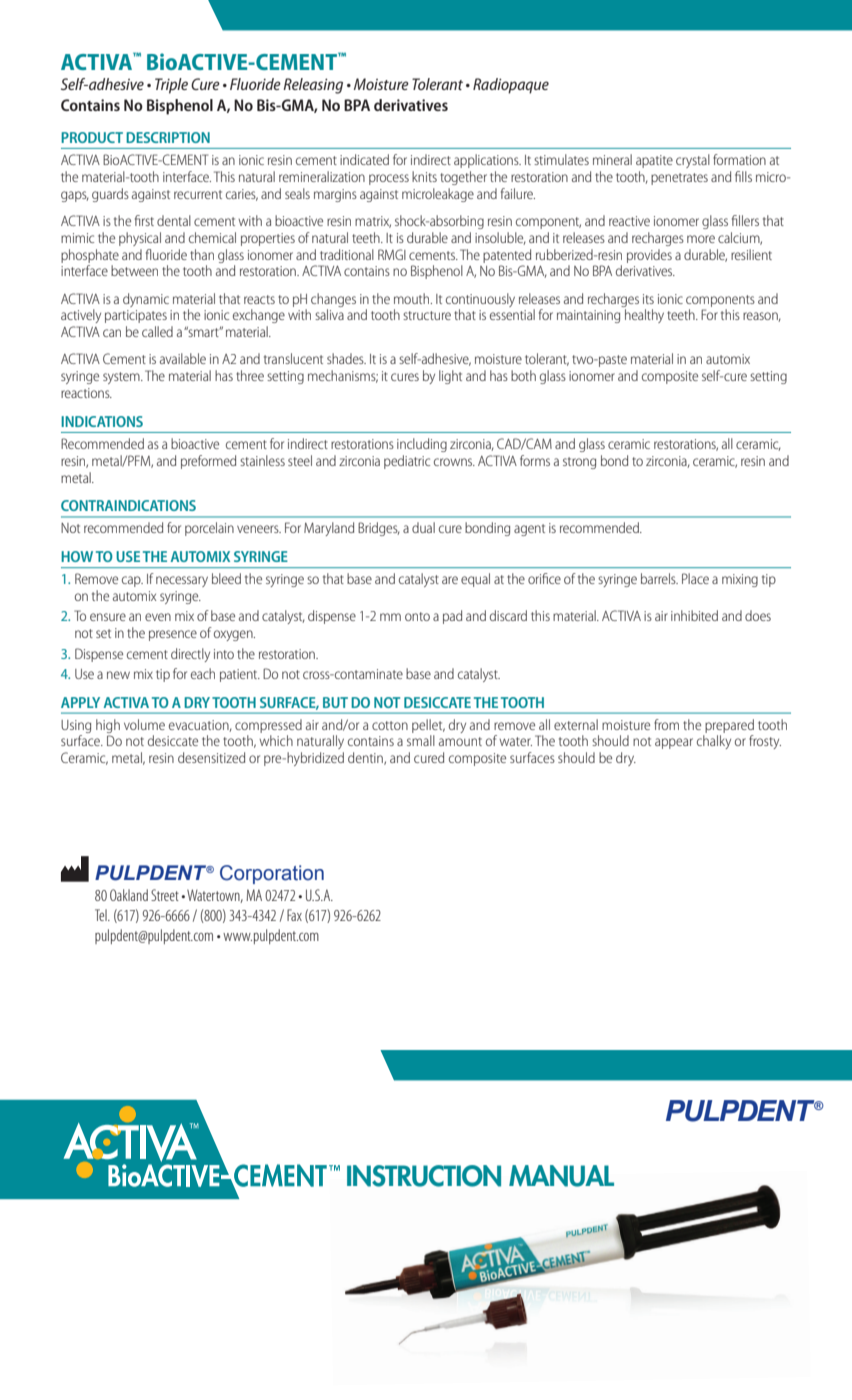  Describe the element at coordinates (694, 615) in the document. I see `inhibited` at that location.
